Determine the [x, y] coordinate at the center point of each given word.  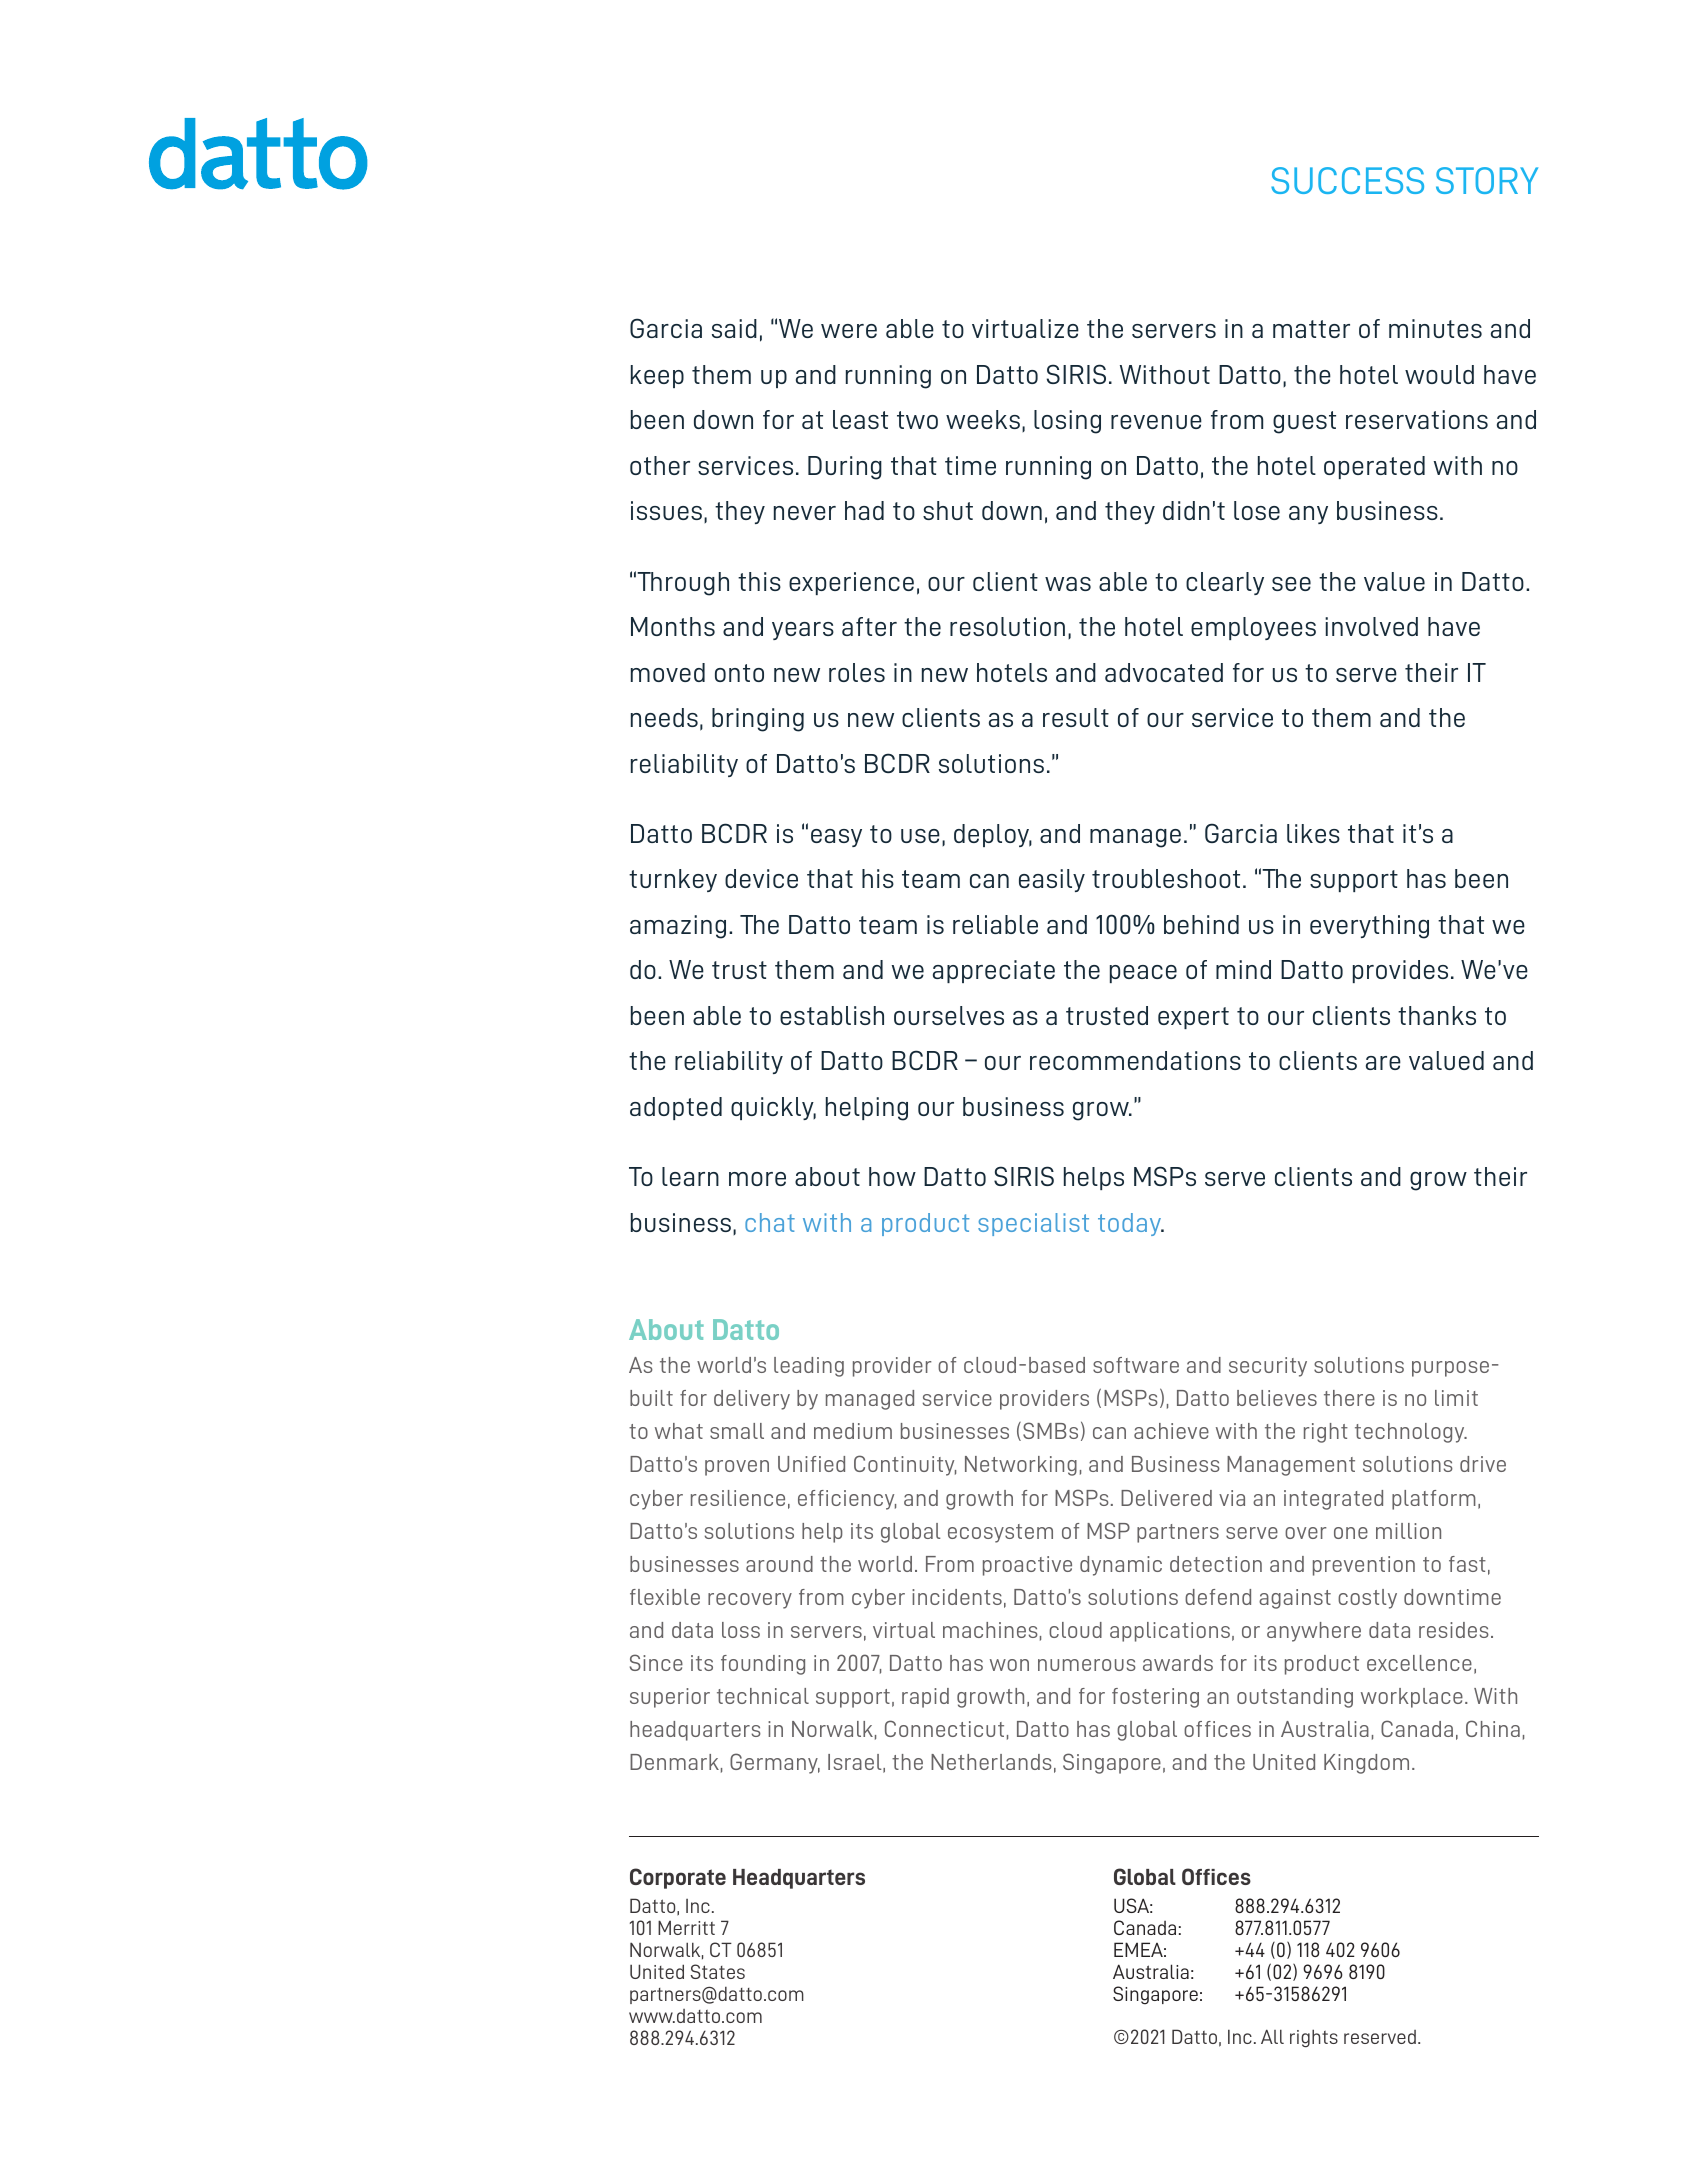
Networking [1021, 1466]
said [734, 328]
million [1408, 1531]
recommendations [1135, 1060]
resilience [738, 1498]
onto [739, 673]
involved [1371, 626]
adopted [676, 1108]
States [717, 1971]
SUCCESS [1347, 180]
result [1076, 717]
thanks [1437, 1015]
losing [1067, 422]
